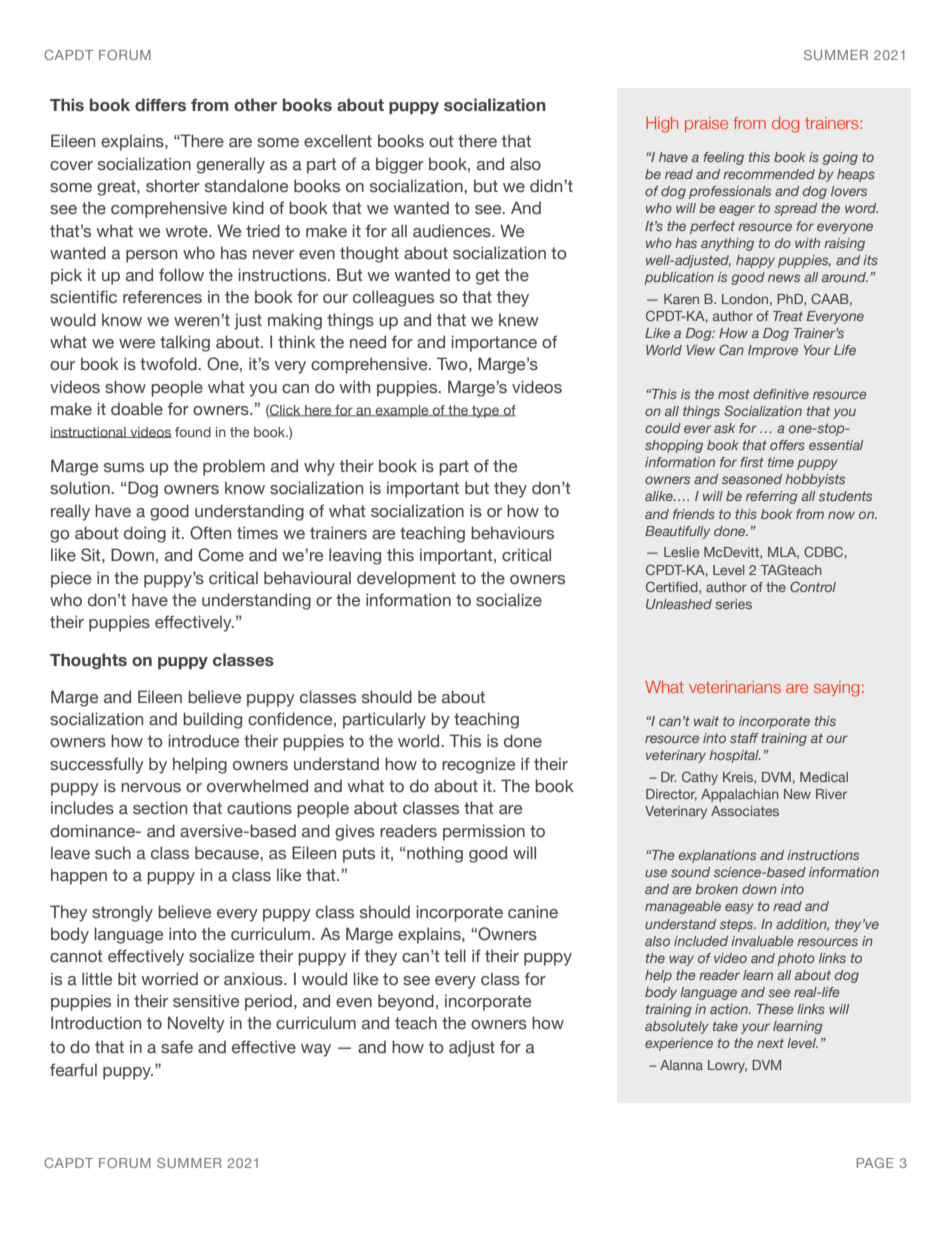 Image resolution: width=952 pixels, height=1233 pixels. I want to click on beyond, so click(406, 1002).
